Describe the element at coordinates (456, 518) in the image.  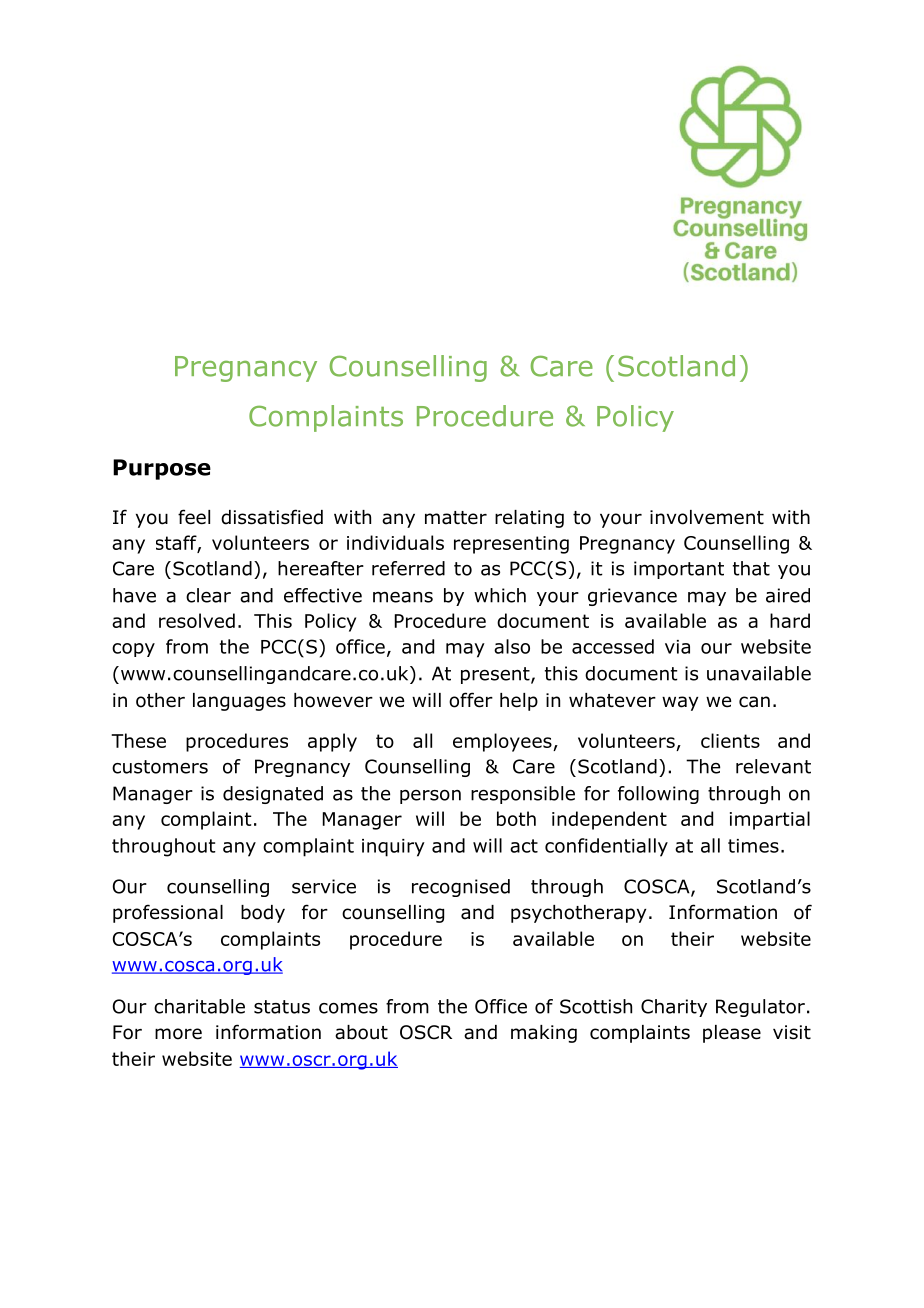
I see `matter` at that location.
